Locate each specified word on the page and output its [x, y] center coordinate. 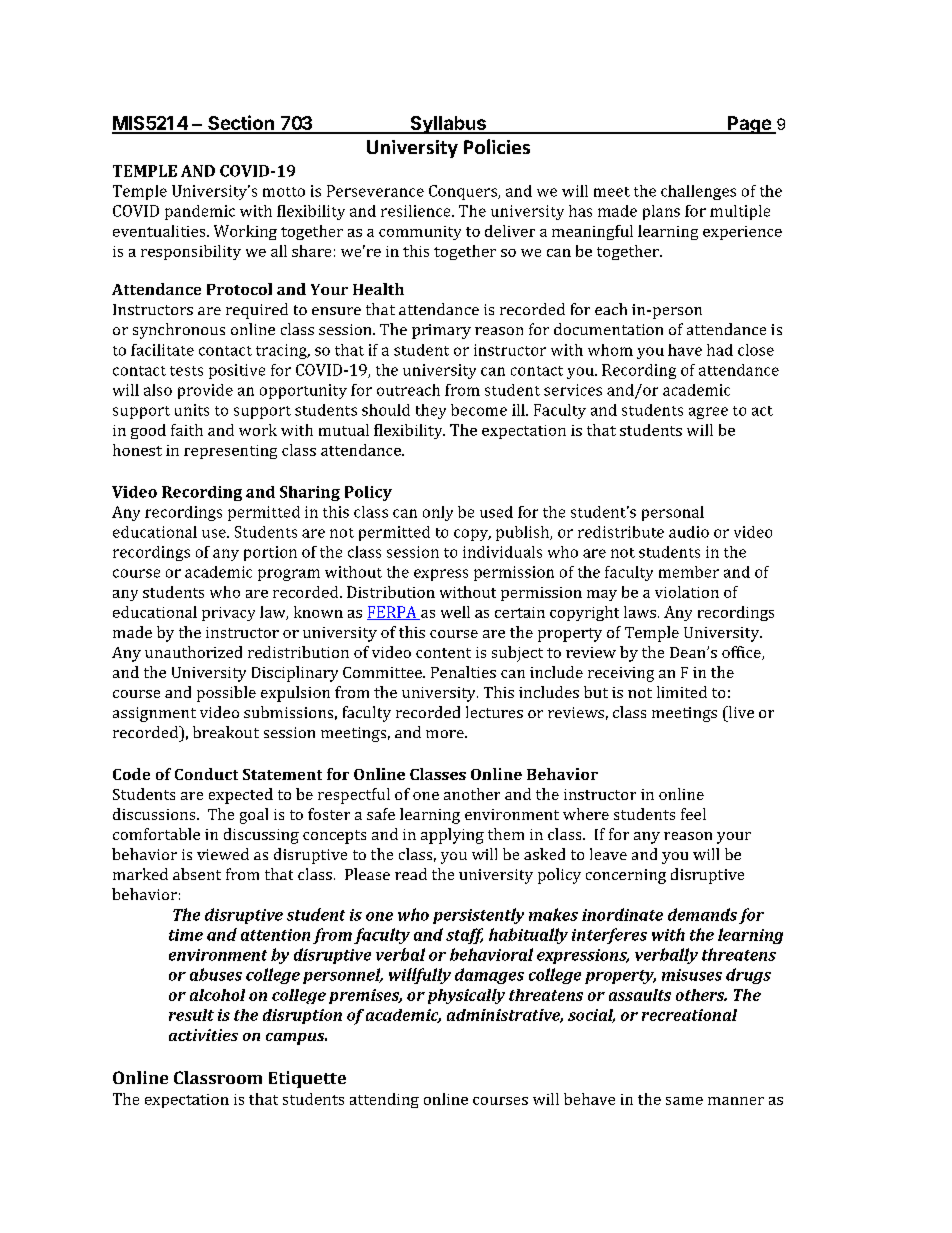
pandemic [200, 212]
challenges [698, 192]
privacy [228, 614]
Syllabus [448, 125]
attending [384, 1100]
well [455, 612]
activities [203, 1035]
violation [687, 592]
